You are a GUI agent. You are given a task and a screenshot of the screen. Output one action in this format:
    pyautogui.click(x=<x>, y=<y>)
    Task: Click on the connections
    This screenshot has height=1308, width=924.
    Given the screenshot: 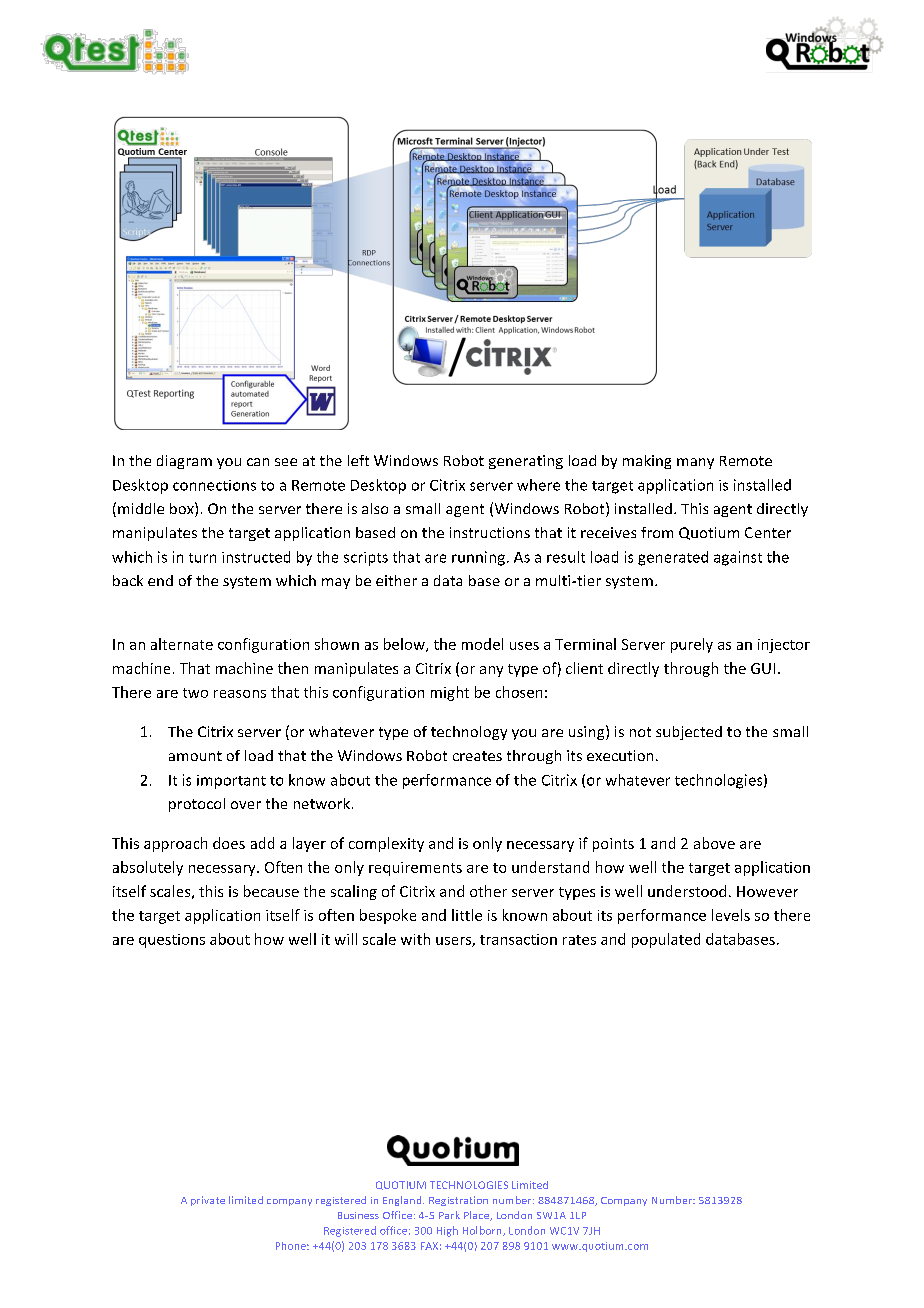 What is the action you would take?
    pyautogui.click(x=214, y=485)
